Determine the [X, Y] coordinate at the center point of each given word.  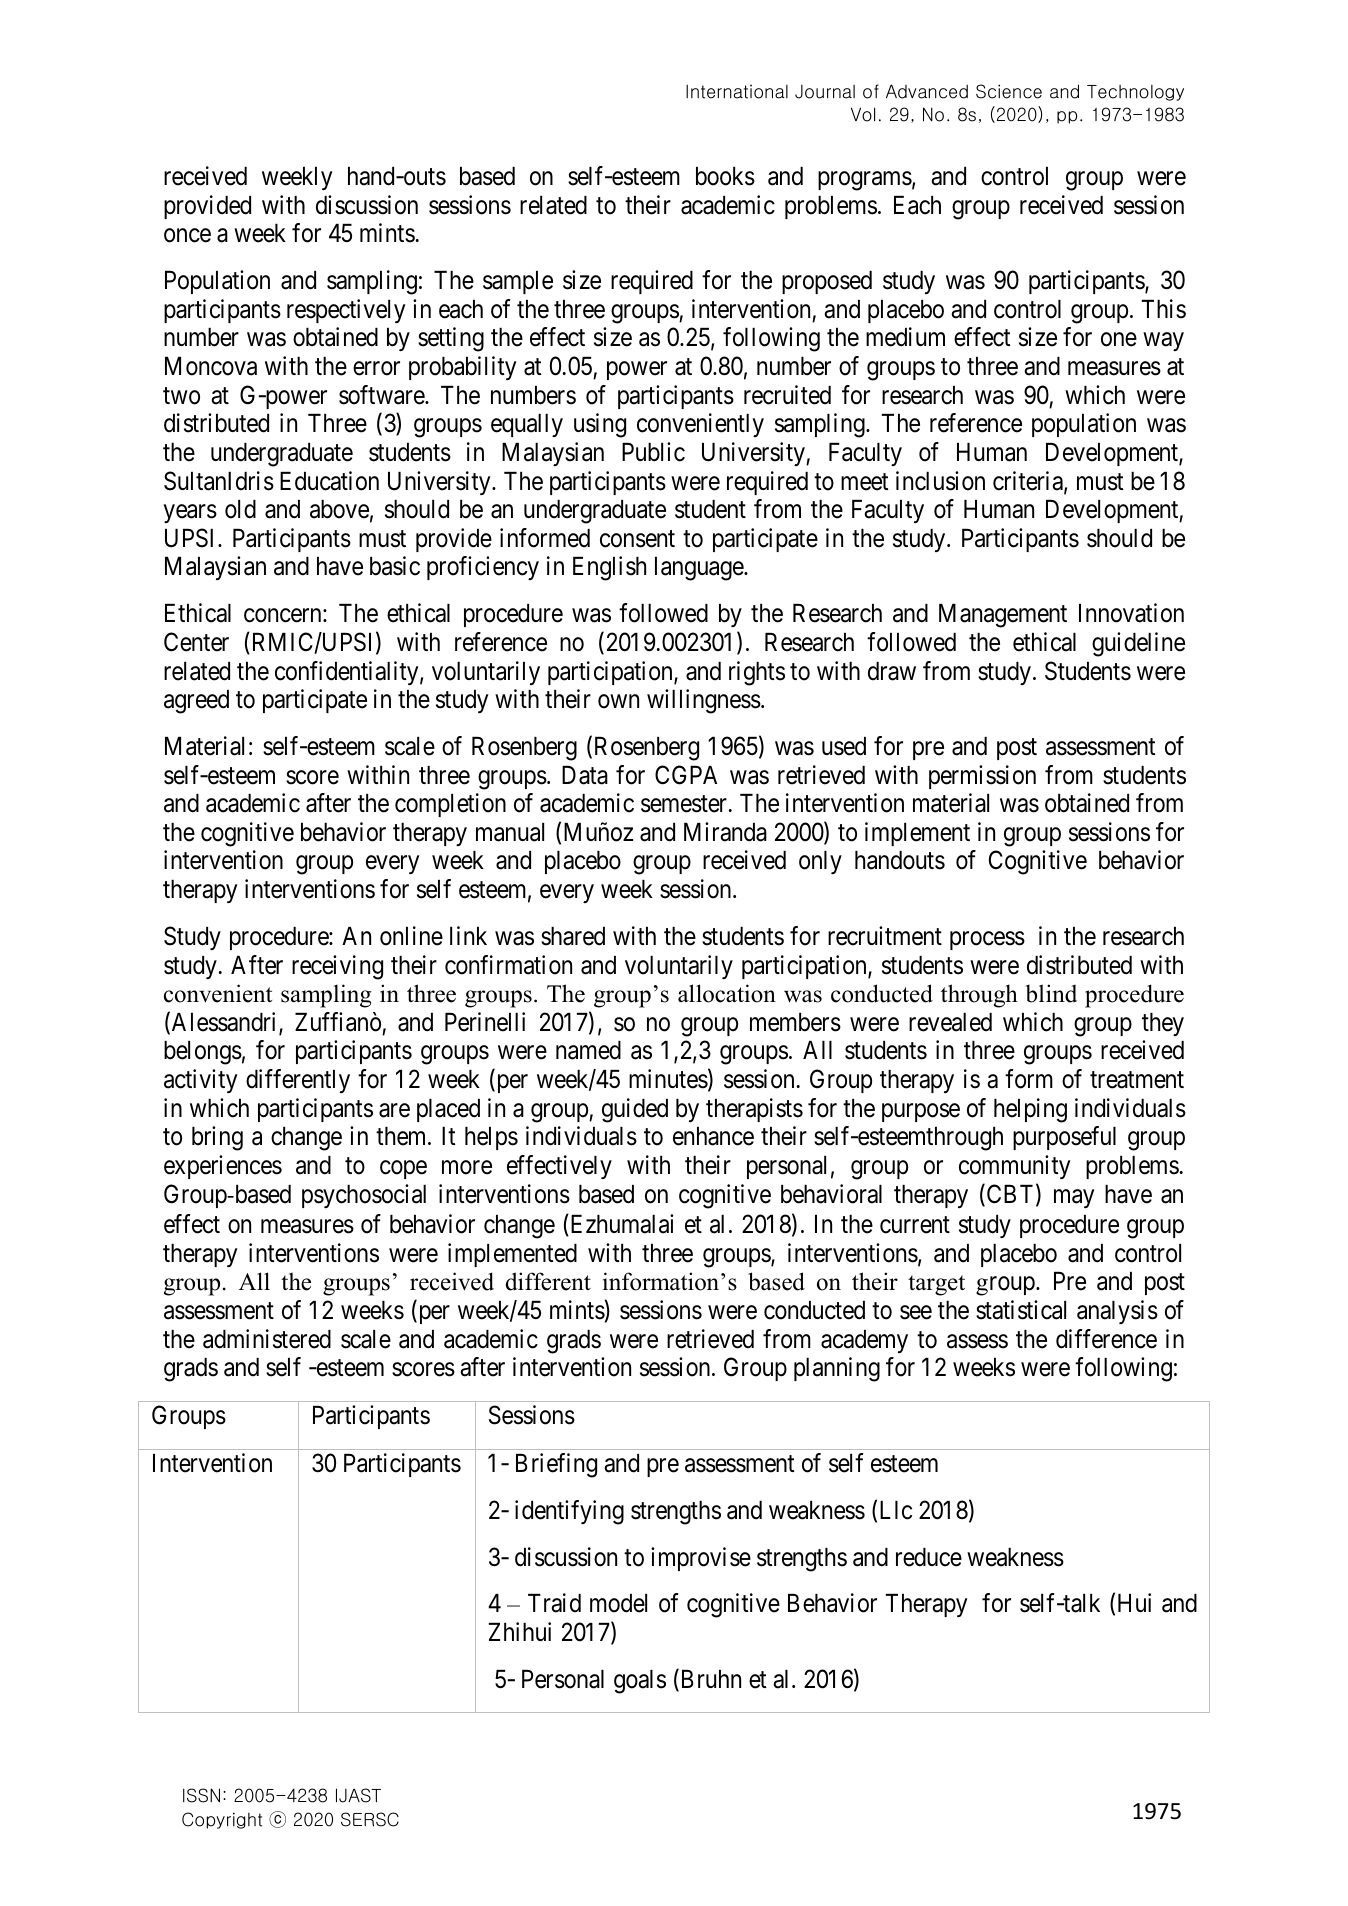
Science [1009, 91]
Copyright [222, 1820]
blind [1051, 993]
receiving [337, 967]
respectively [346, 311]
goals [640, 1682]
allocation [727, 993]
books [725, 176]
